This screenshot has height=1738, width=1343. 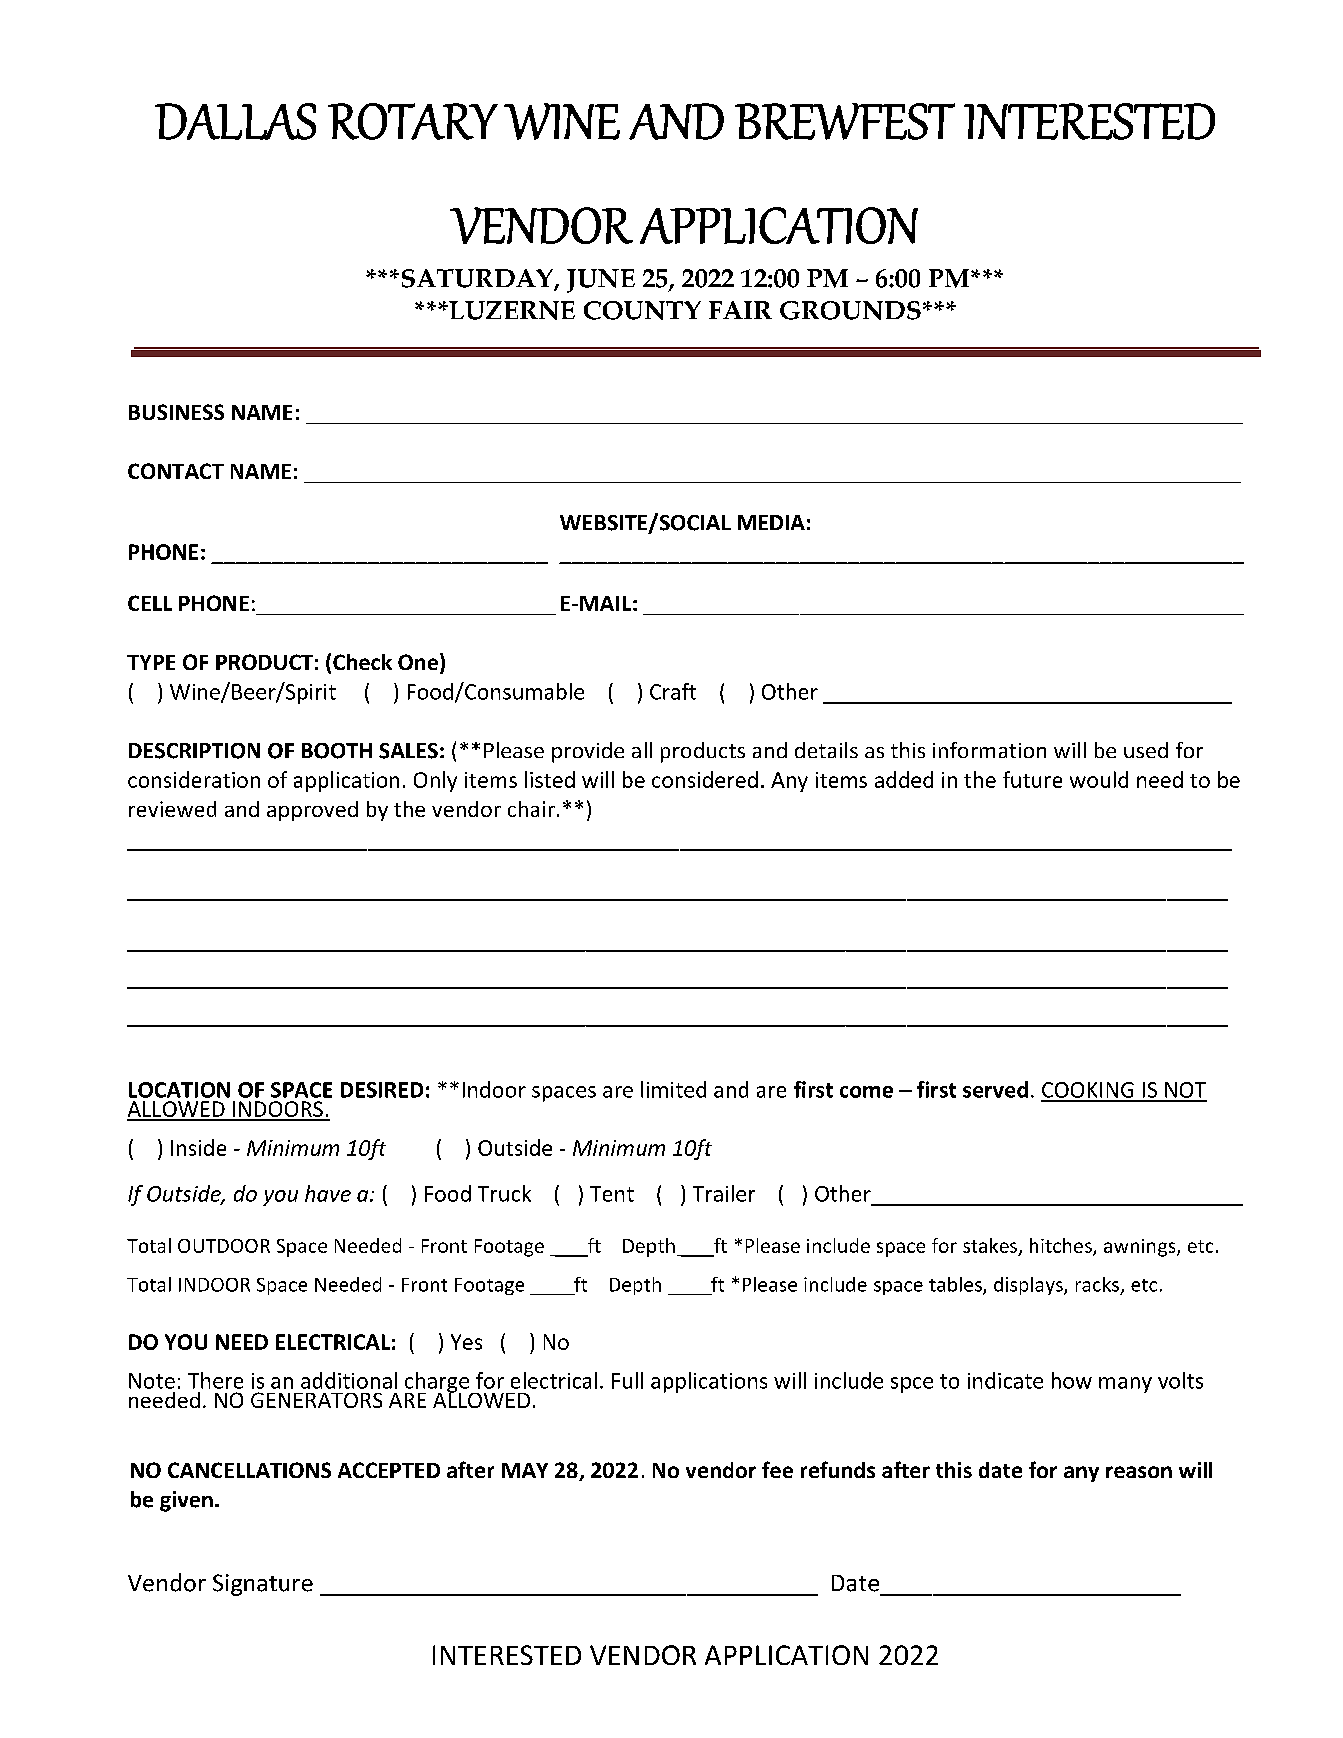 What do you see at coordinates (1032, 779) in the screenshot?
I see `future` at bounding box center [1032, 779].
